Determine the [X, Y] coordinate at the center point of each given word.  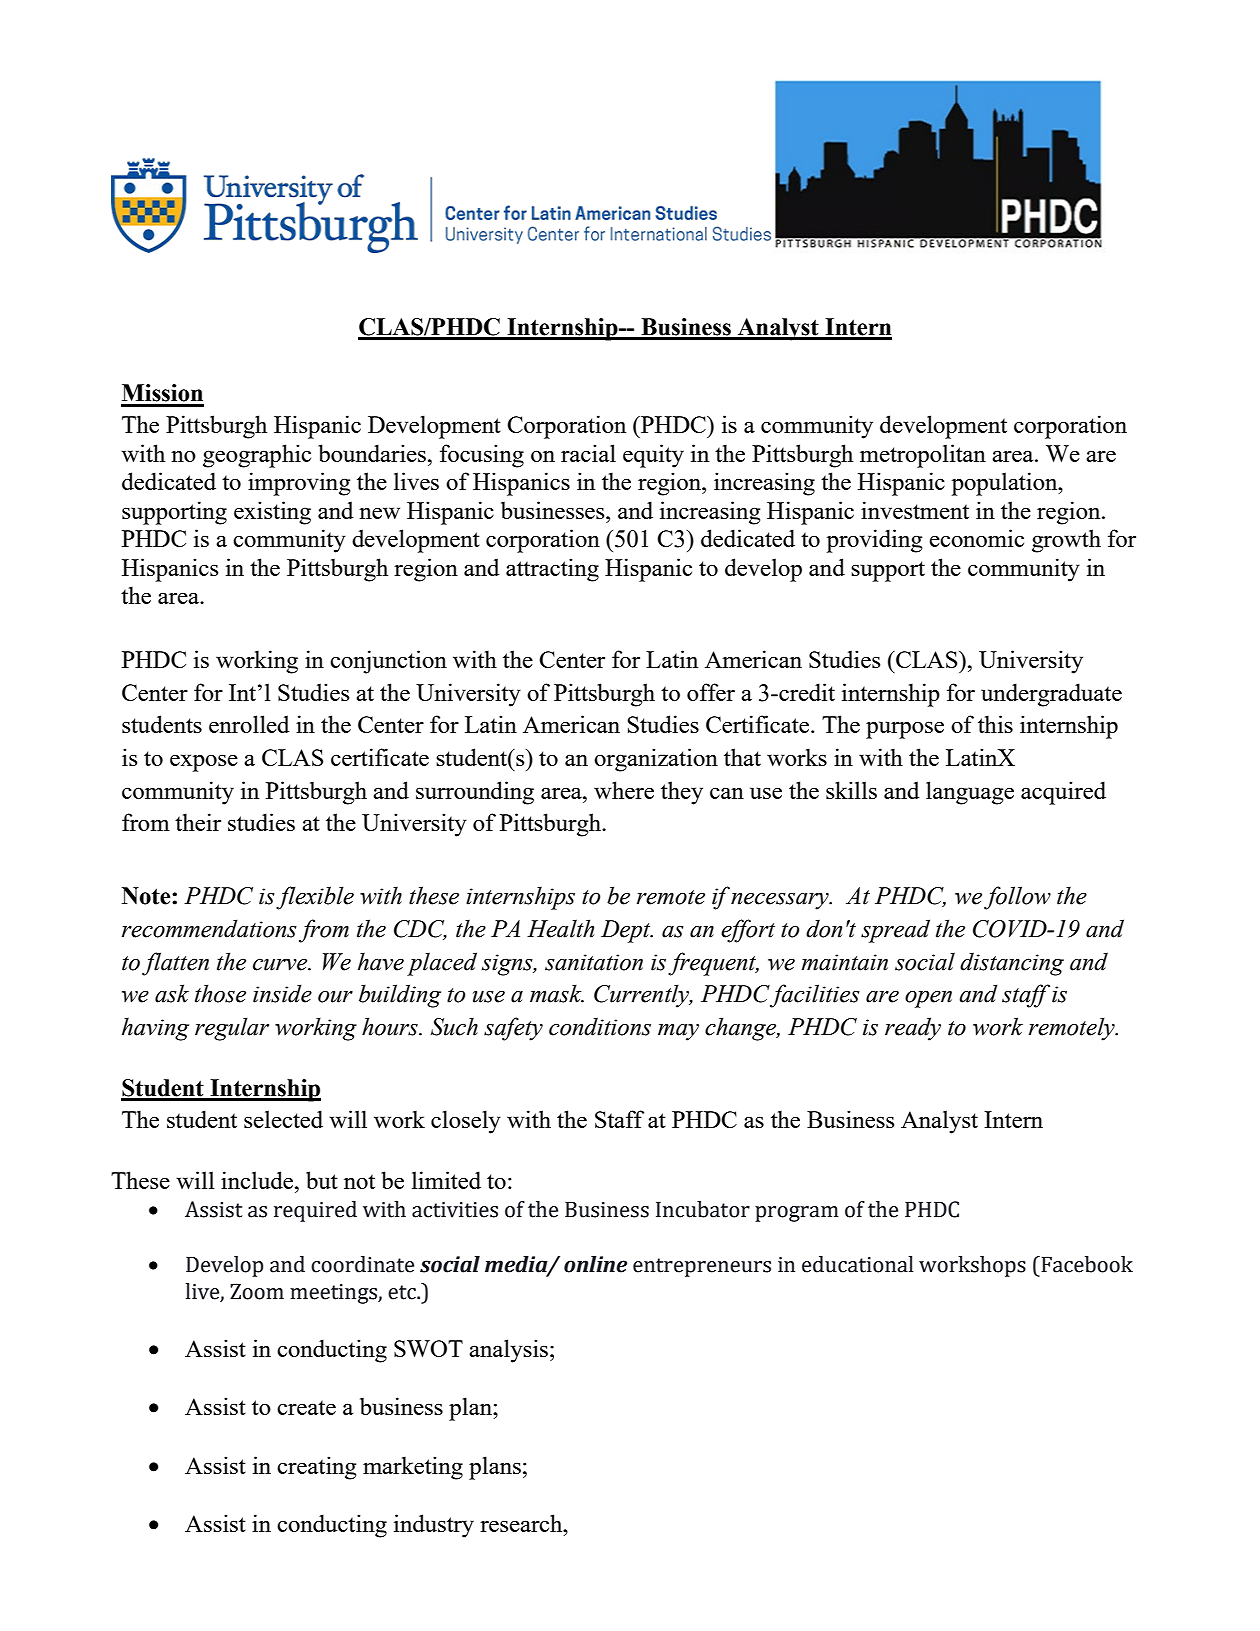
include [258, 1180]
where [624, 790]
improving [299, 484]
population [1005, 484]
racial [588, 453]
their [198, 822]
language [970, 793]
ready [913, 1029]
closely [466, 1122]
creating [316, 1468]
